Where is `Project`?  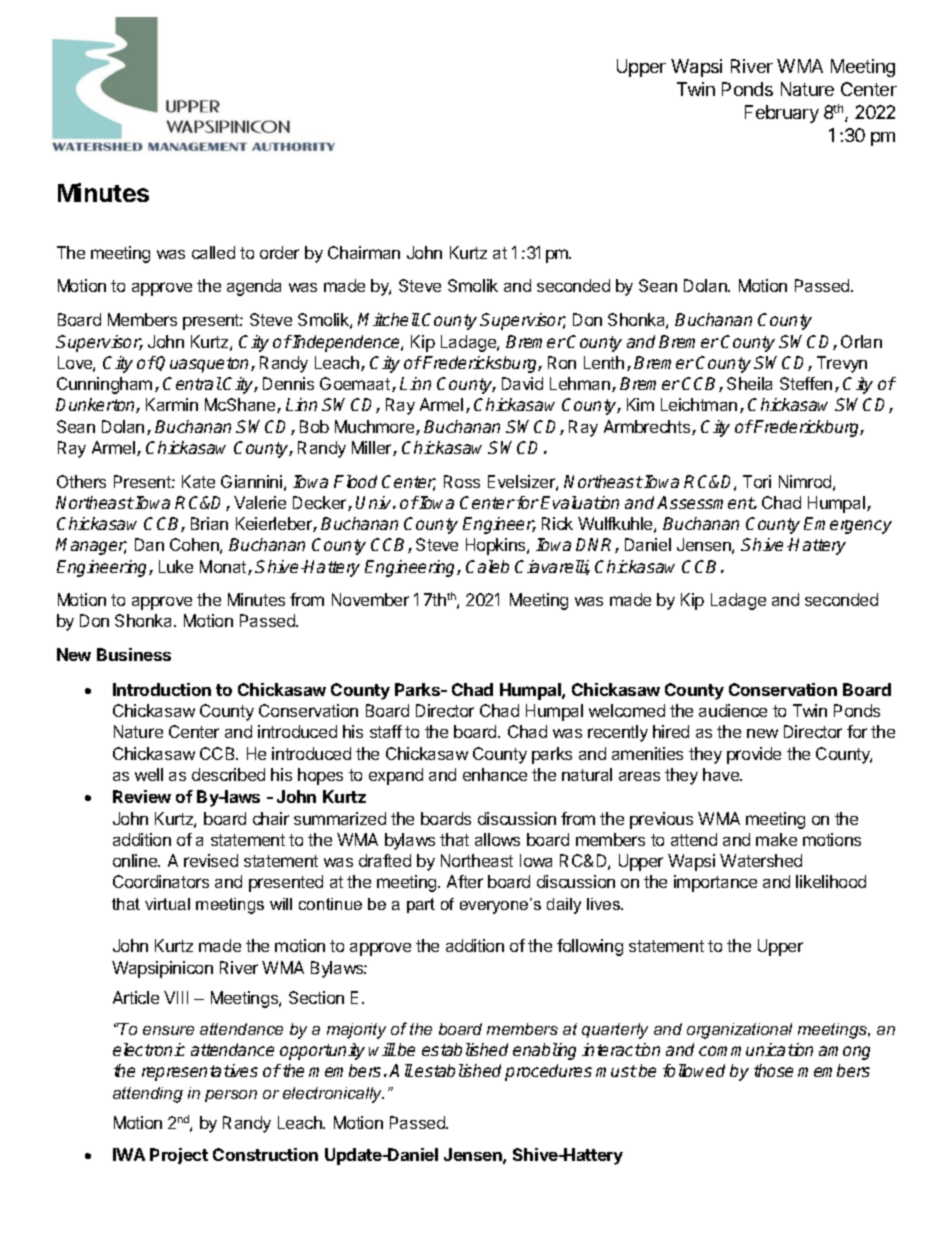
Project is located at coordinates (179, 1156).
